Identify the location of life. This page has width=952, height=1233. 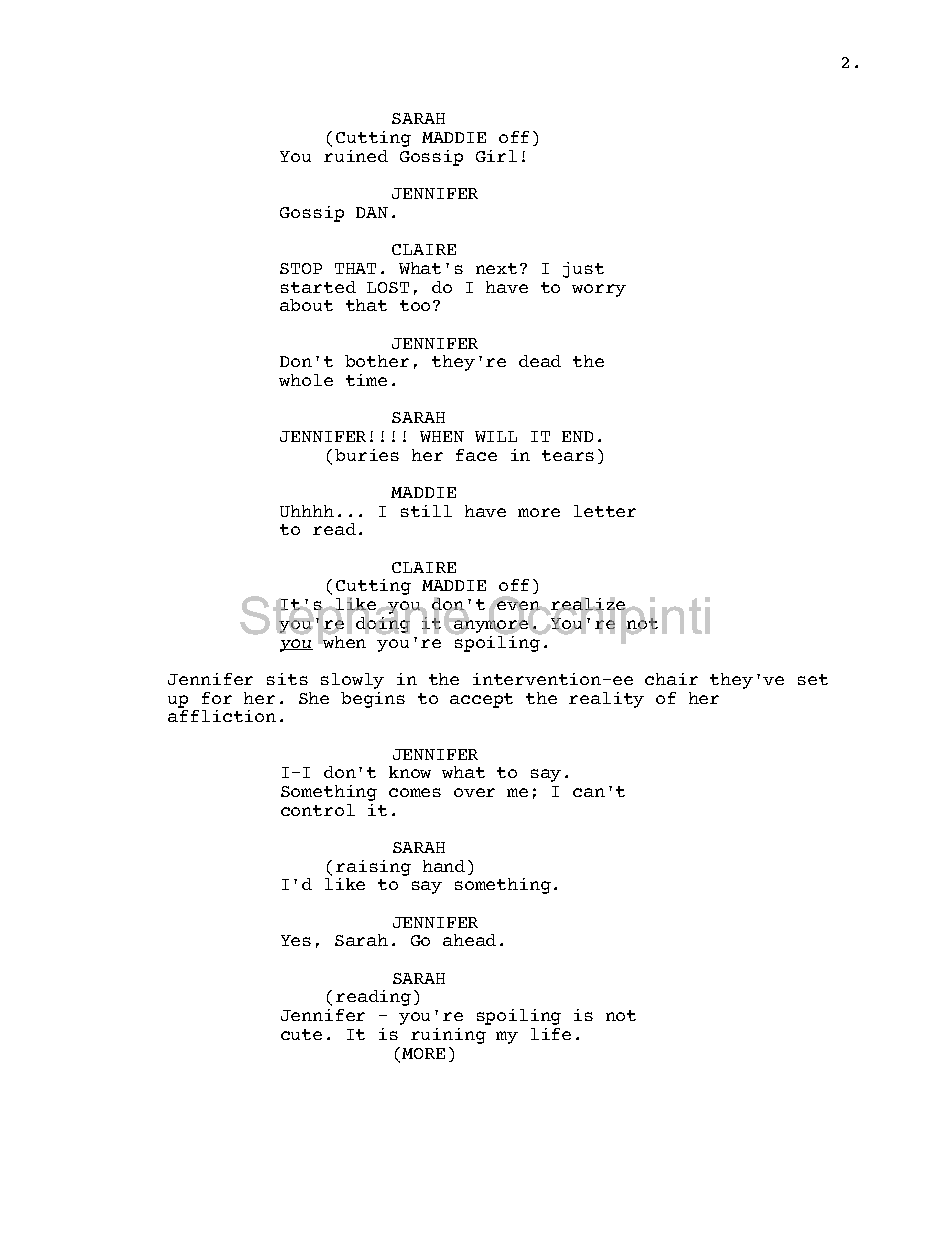
(551, 1034).
